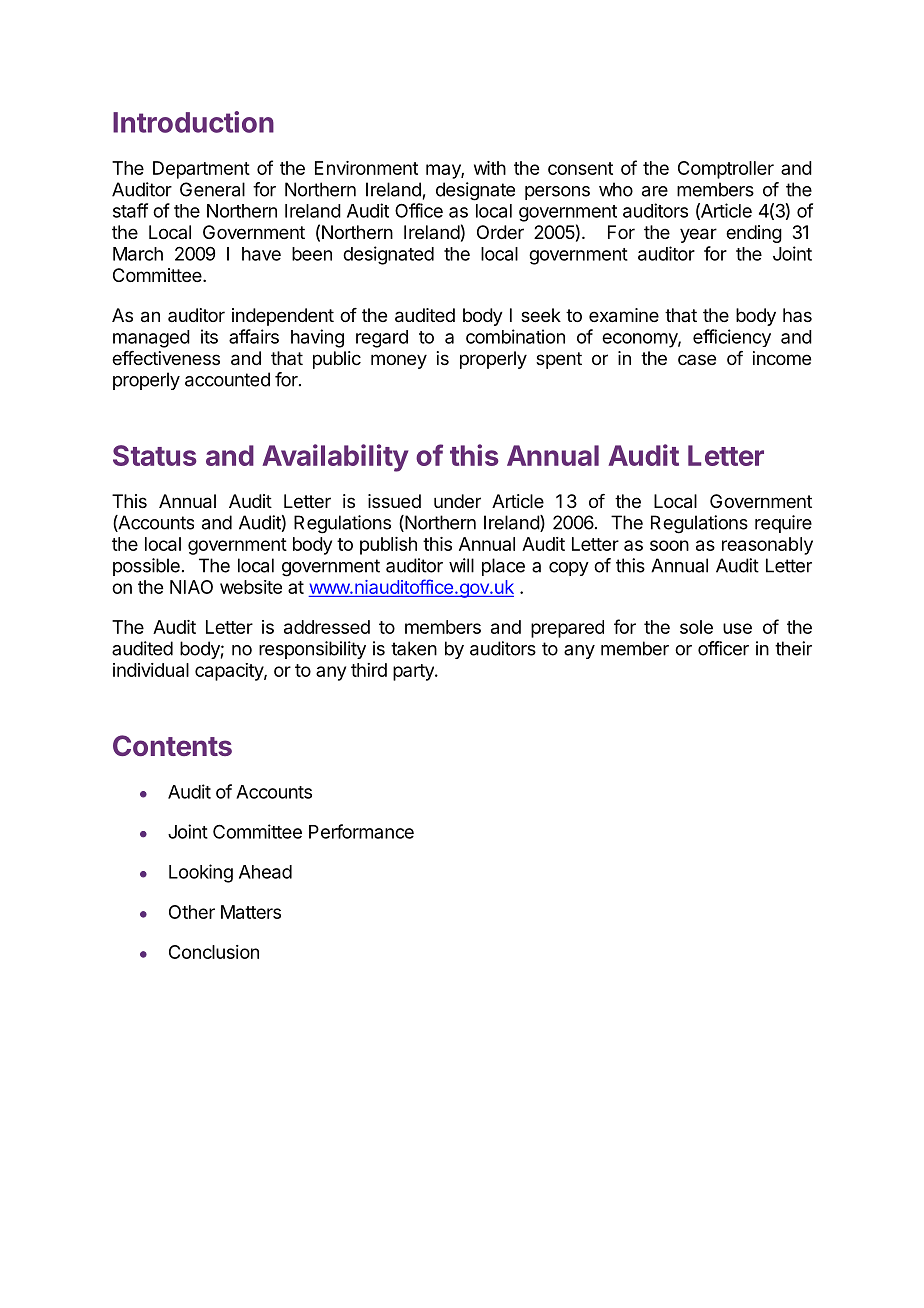  What do you see at coordinates (726, 170) in the page?
I see `Comptroller` at bounding box center [726, 170].
